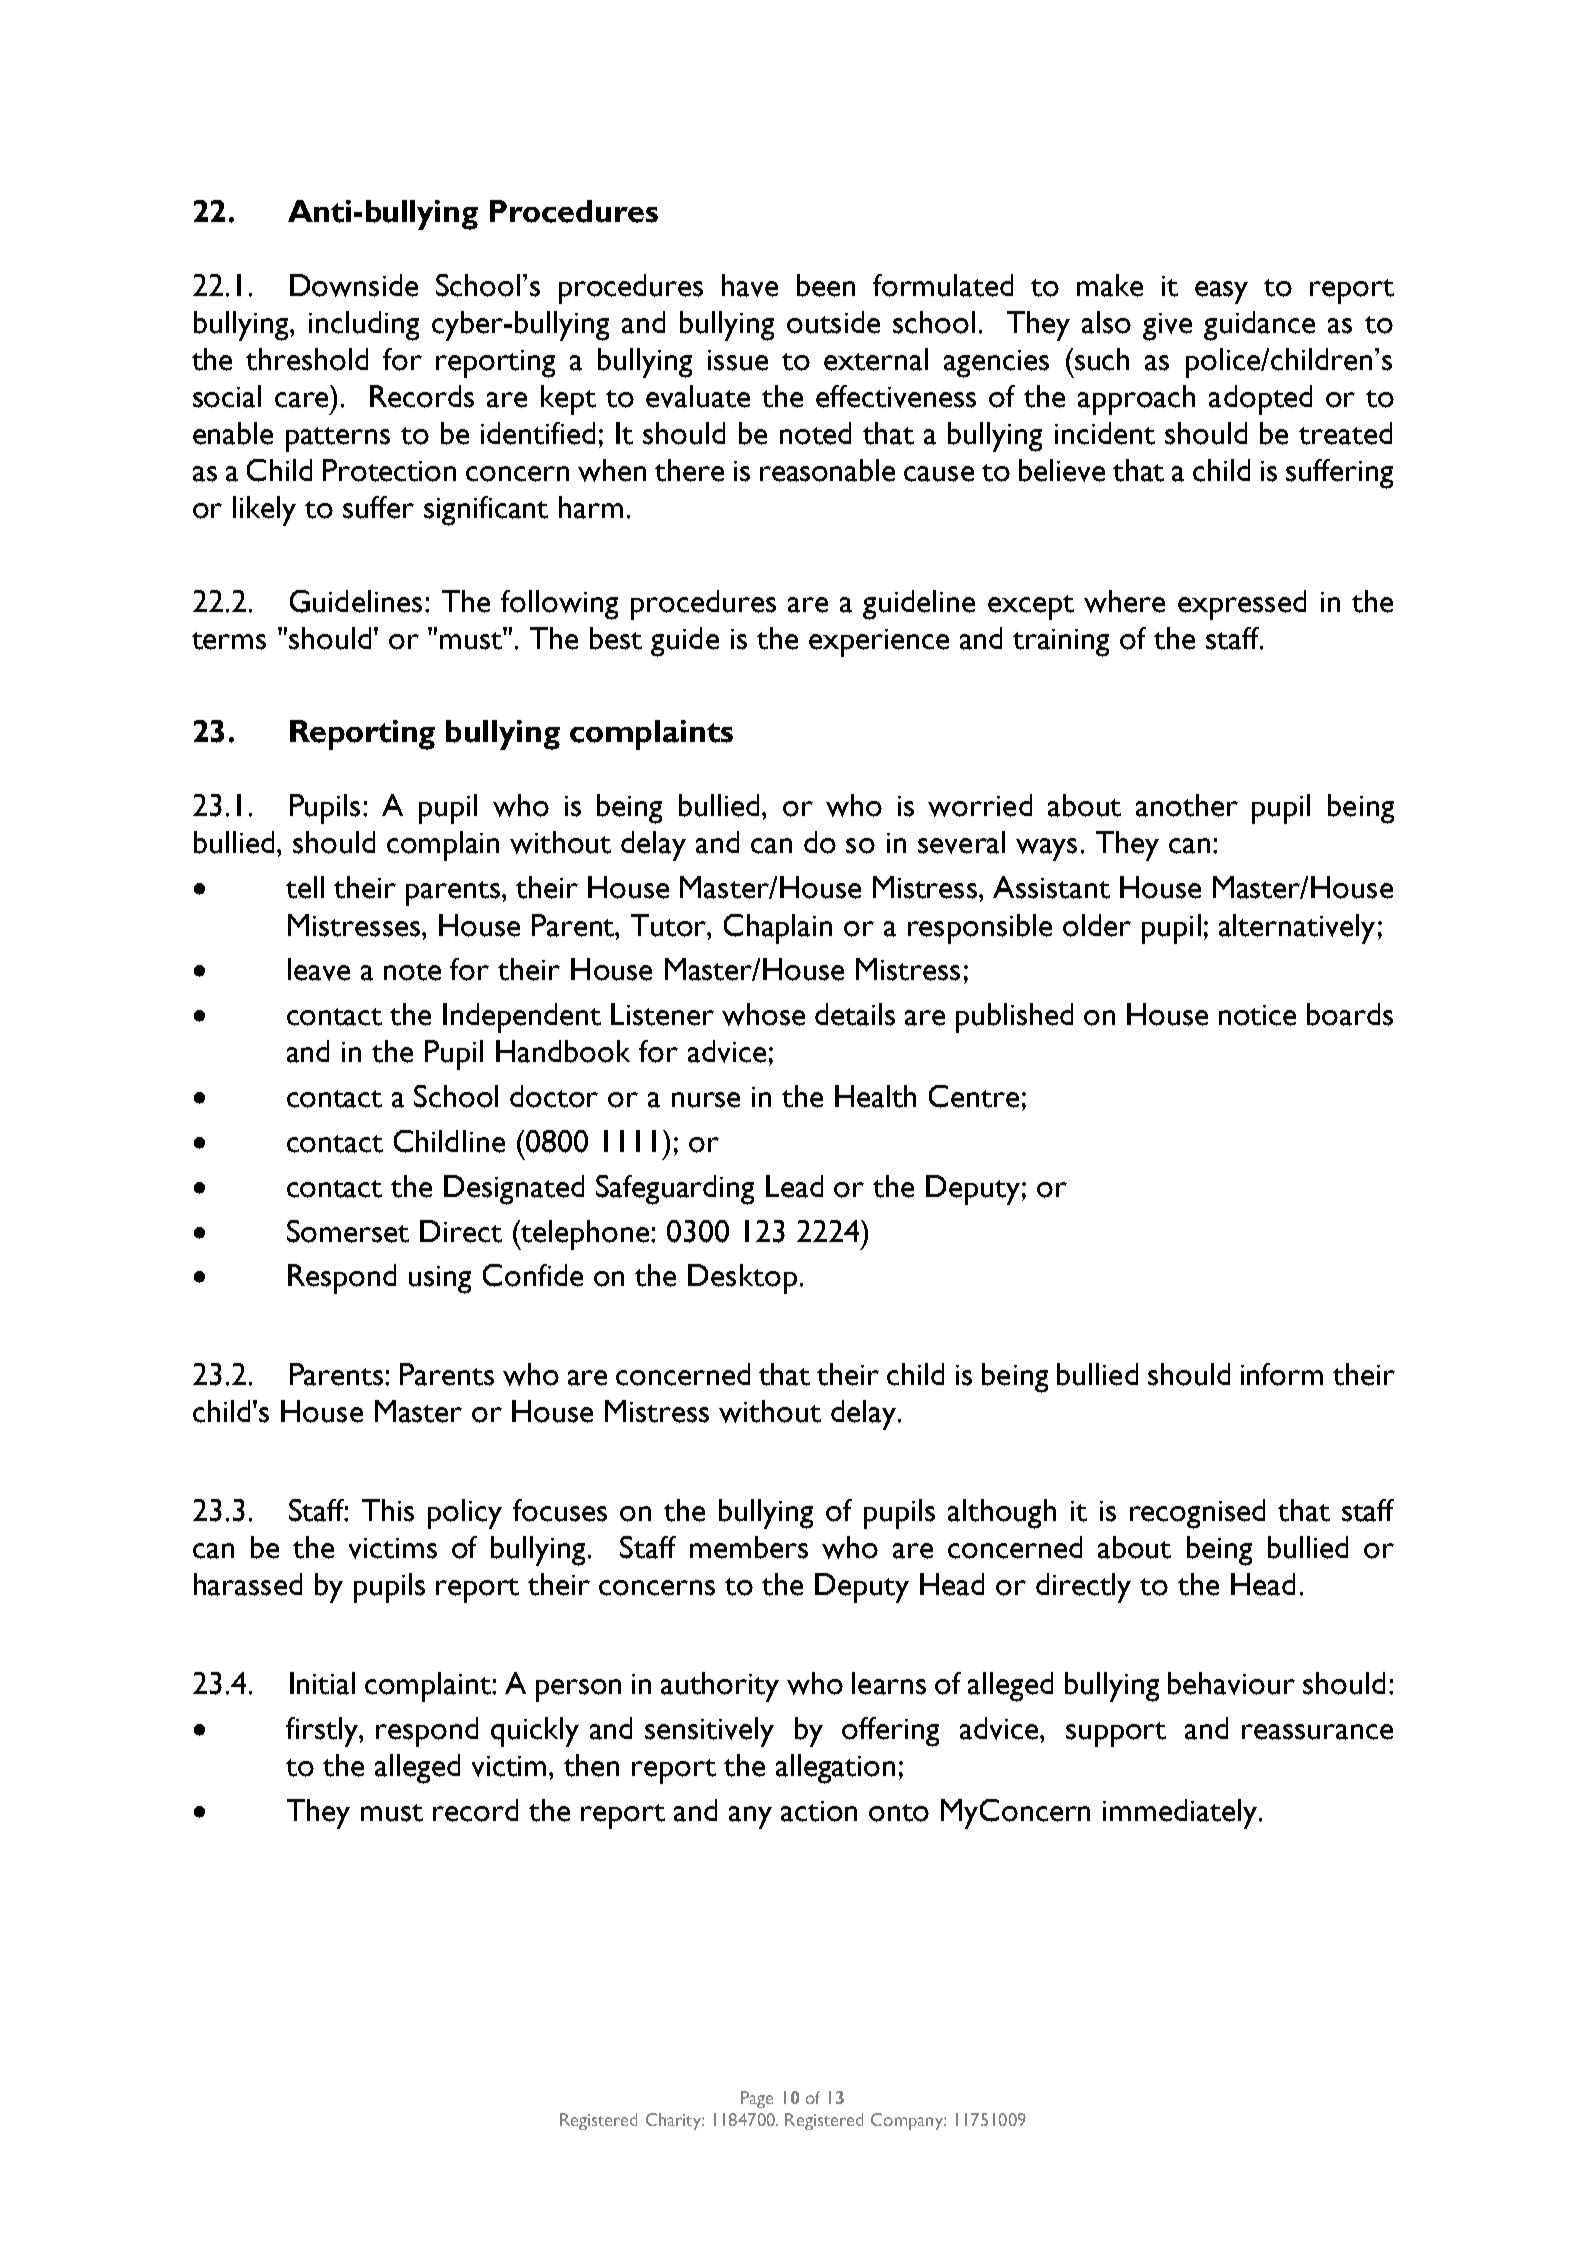 This image has height=2244, width=1586. I want to click on immediately, so click(1181, 1814).
